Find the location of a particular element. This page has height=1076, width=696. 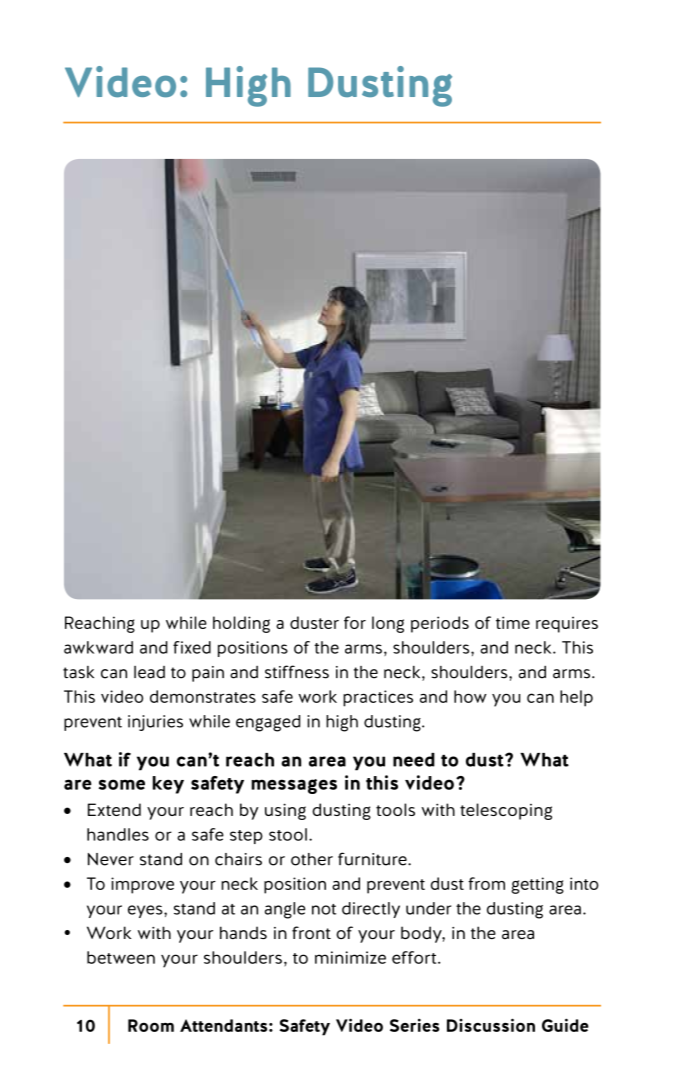

getting is located at coordinates (537, 885).
